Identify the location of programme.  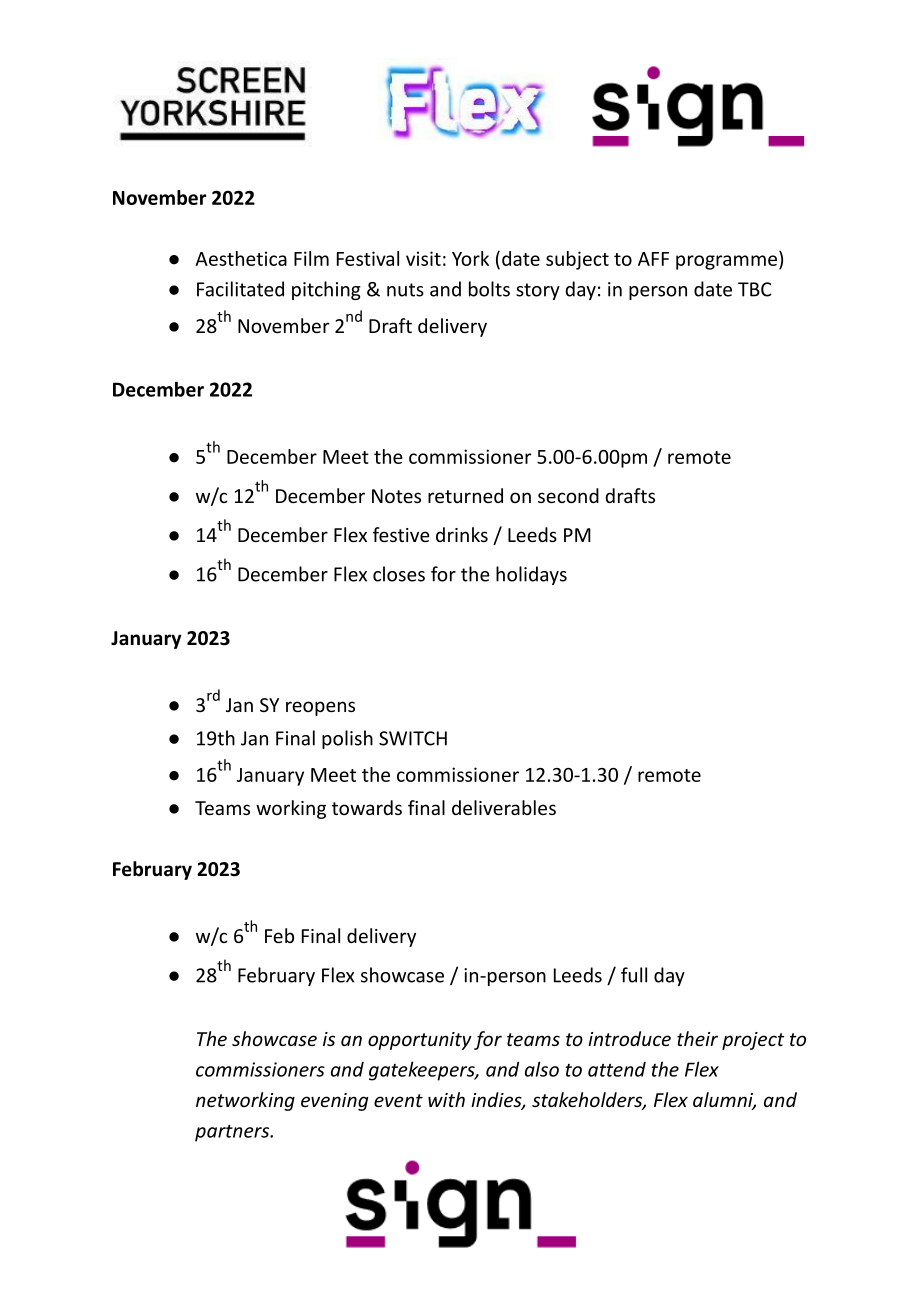
(728, 262).
